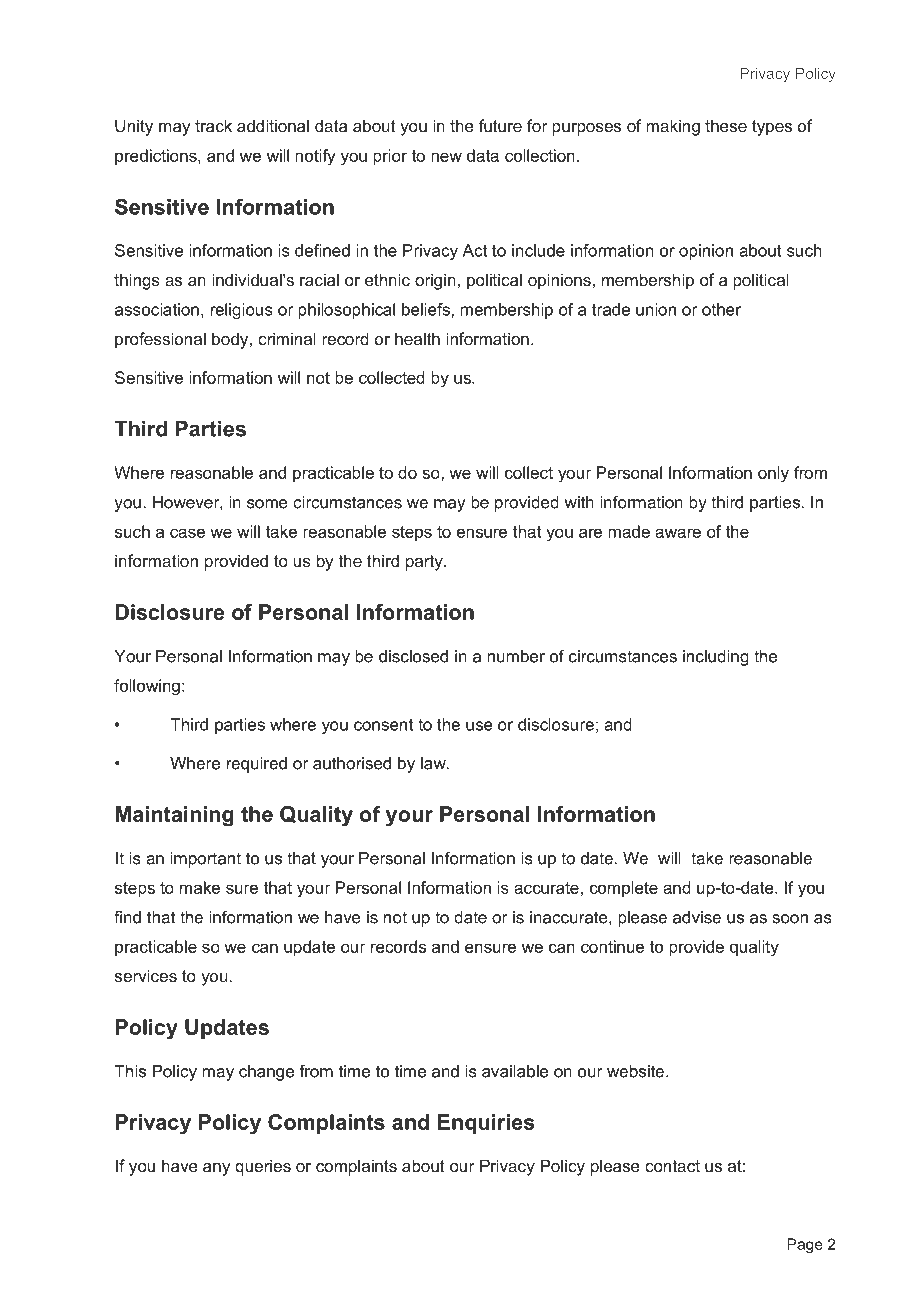 The height and width of the screenshot is (1308, 924). What do you see at coordinates (678, 533) in the screenshot?
I see `aware` at bounding box center [678, 533].
